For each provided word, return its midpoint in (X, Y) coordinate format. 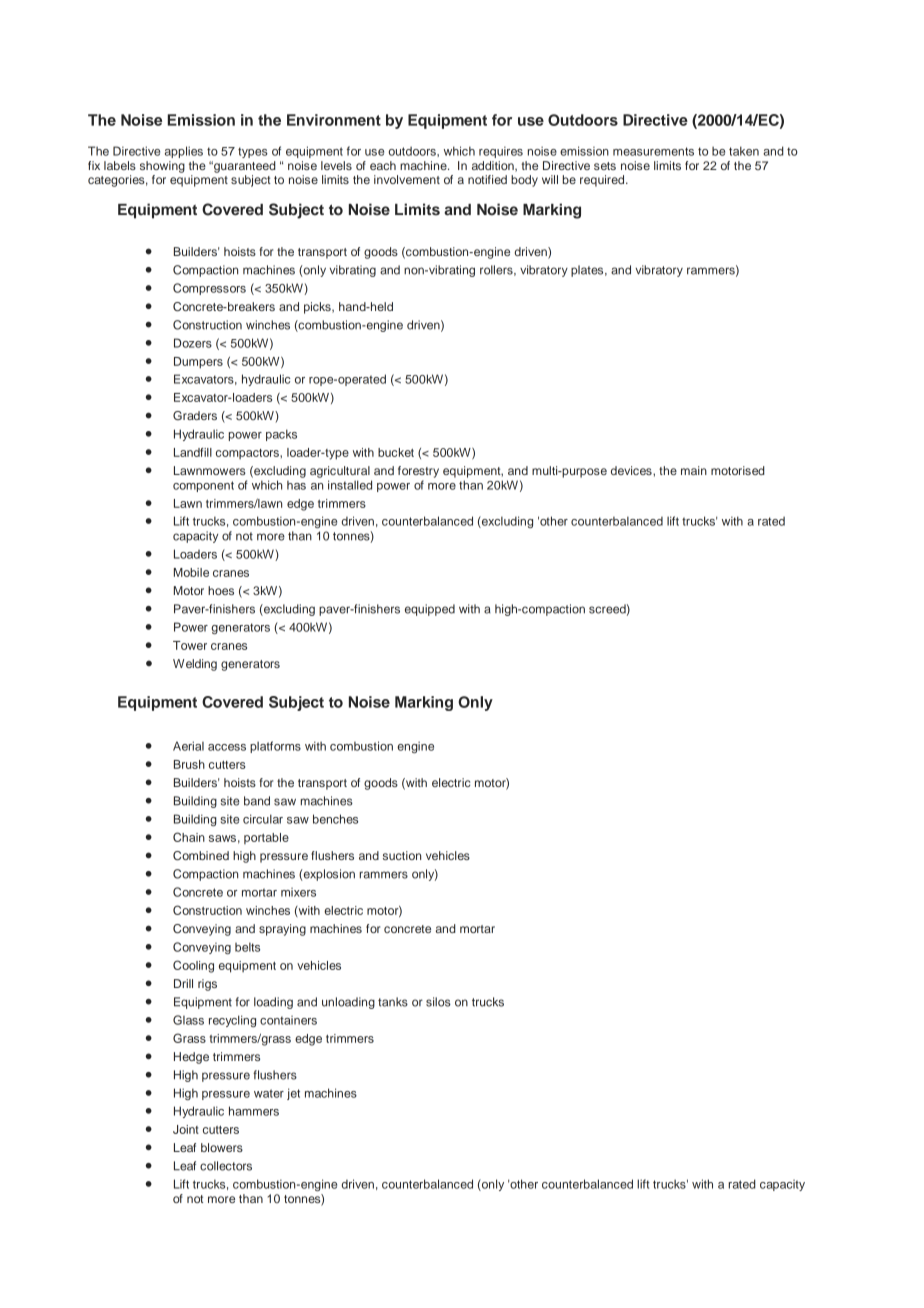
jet (293, 1094)
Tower (190, 645)
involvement (407, 179)
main (694, 470)
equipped (430, 610)
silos (438, 1002)
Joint (186, 1129)
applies (184, 152)
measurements (653, 151)
